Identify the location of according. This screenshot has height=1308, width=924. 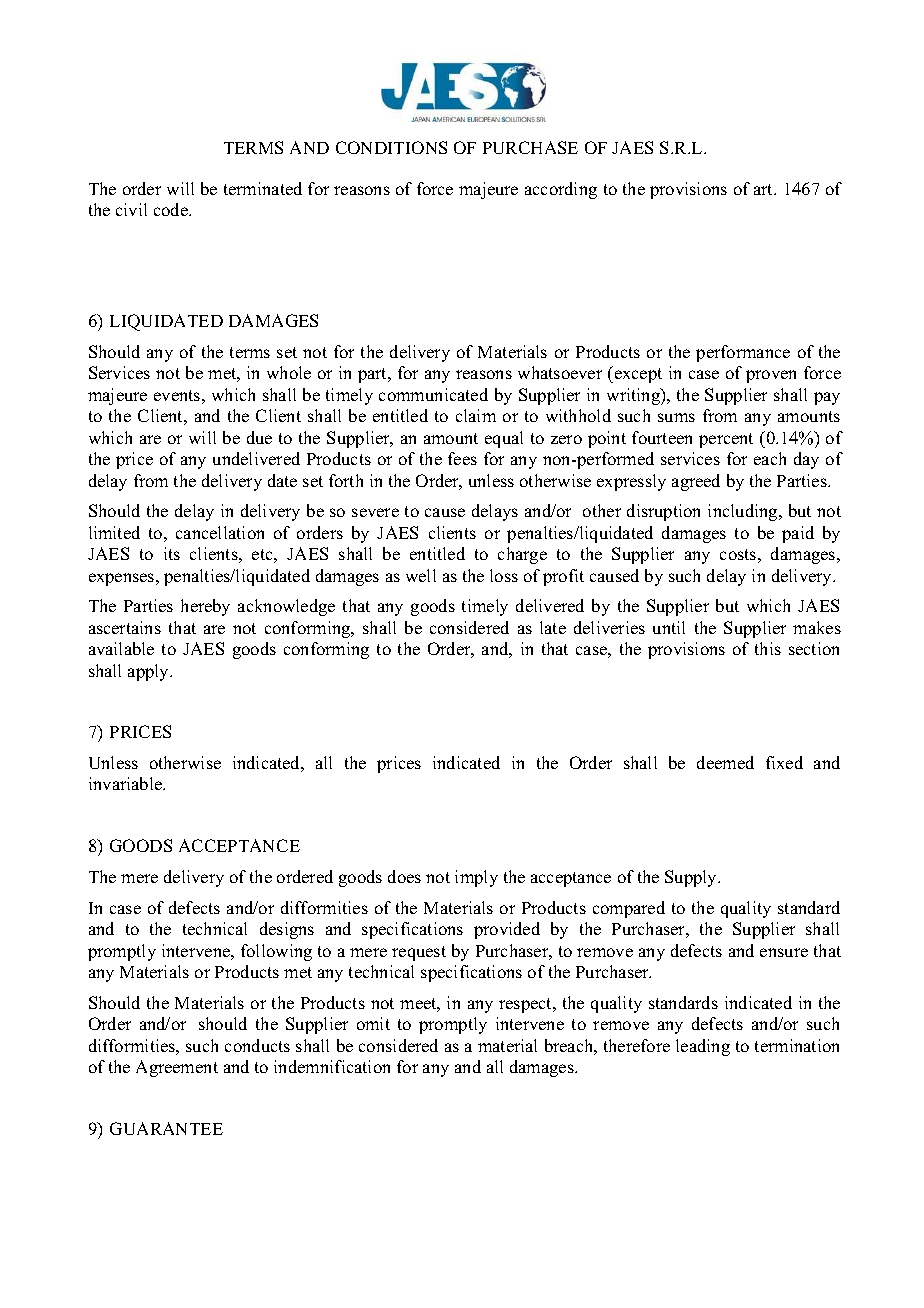
(561, 190).
